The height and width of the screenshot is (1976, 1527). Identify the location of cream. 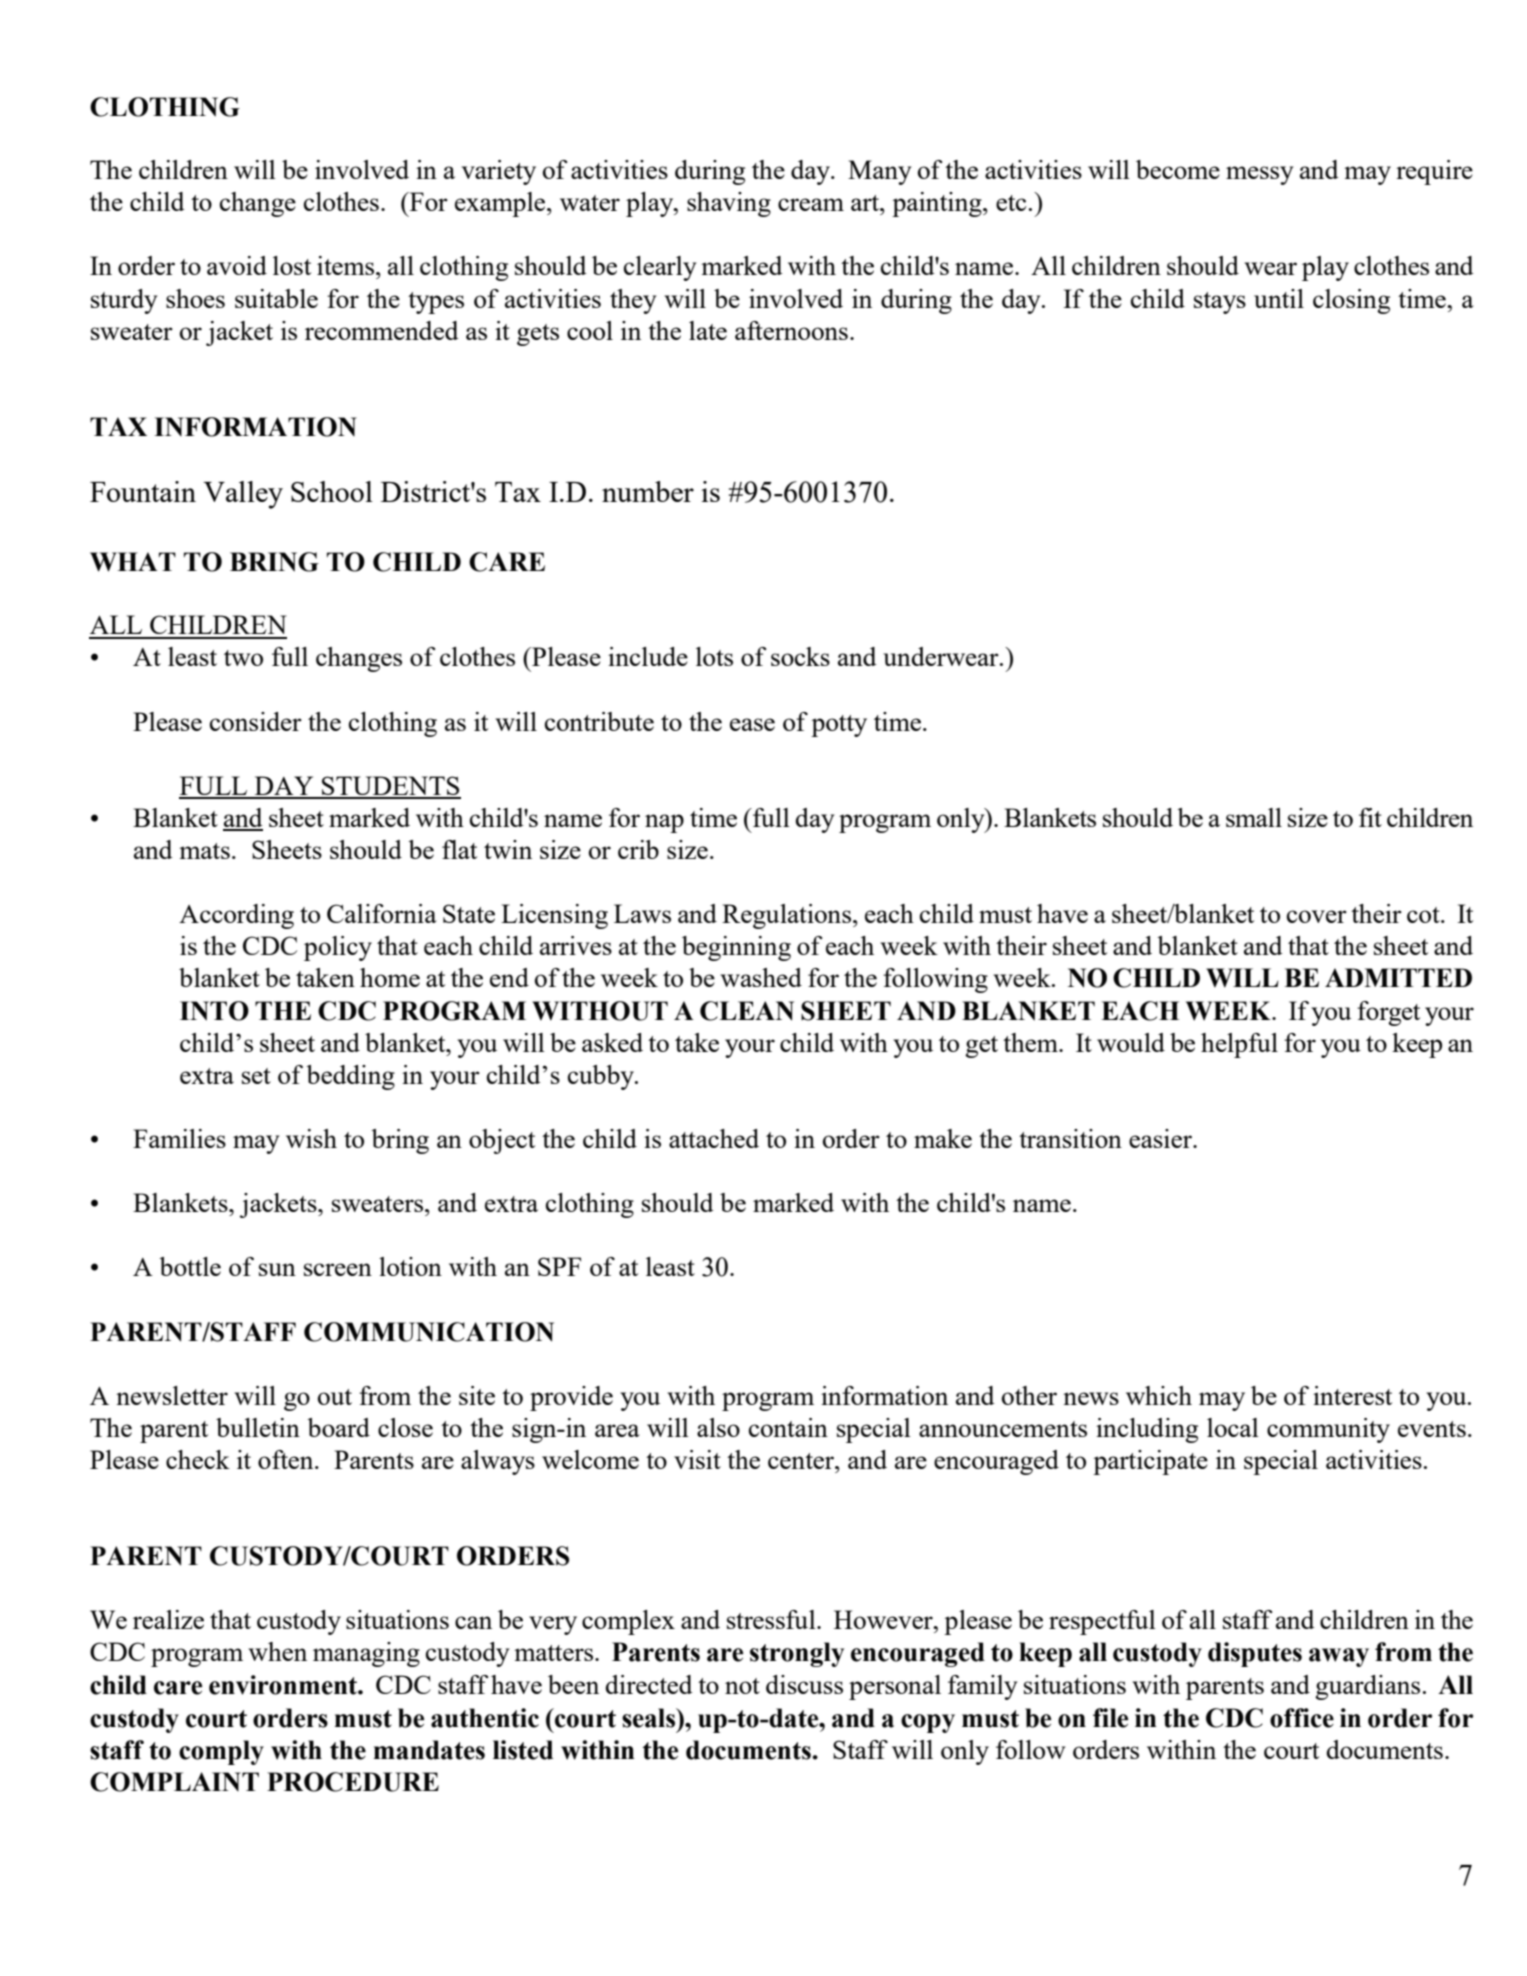
(811, 204).
